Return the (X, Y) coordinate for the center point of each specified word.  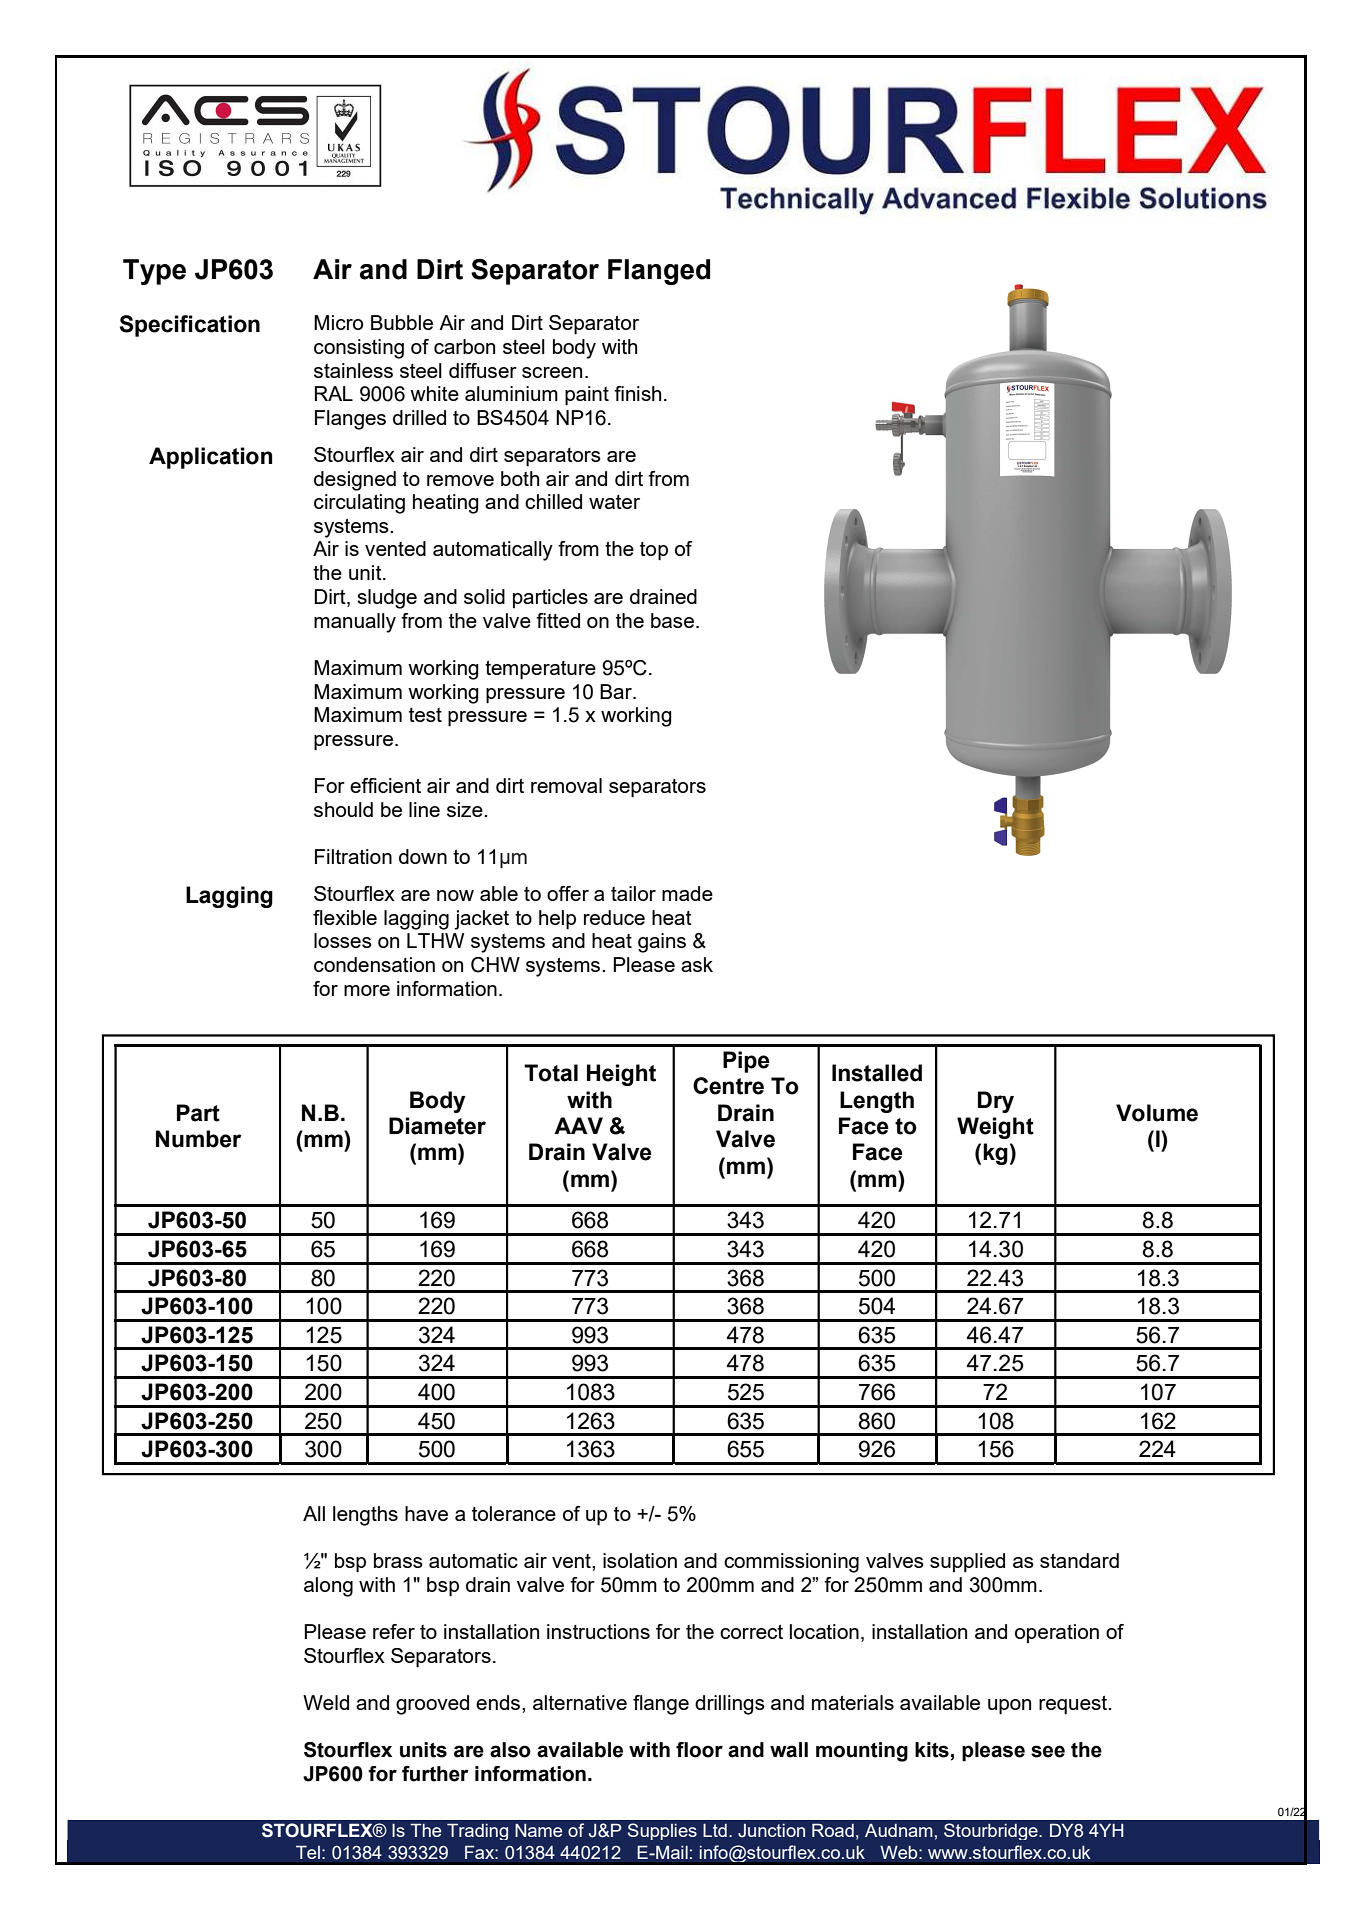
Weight (995, 1128)
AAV (578, 1125)
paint (587, 396)
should (343, 809)
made (687, 893)
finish (637, 393)
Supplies (662, 1831)
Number (198, 1139)
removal (566, 785)
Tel (308, 1852)
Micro (338, 322)
